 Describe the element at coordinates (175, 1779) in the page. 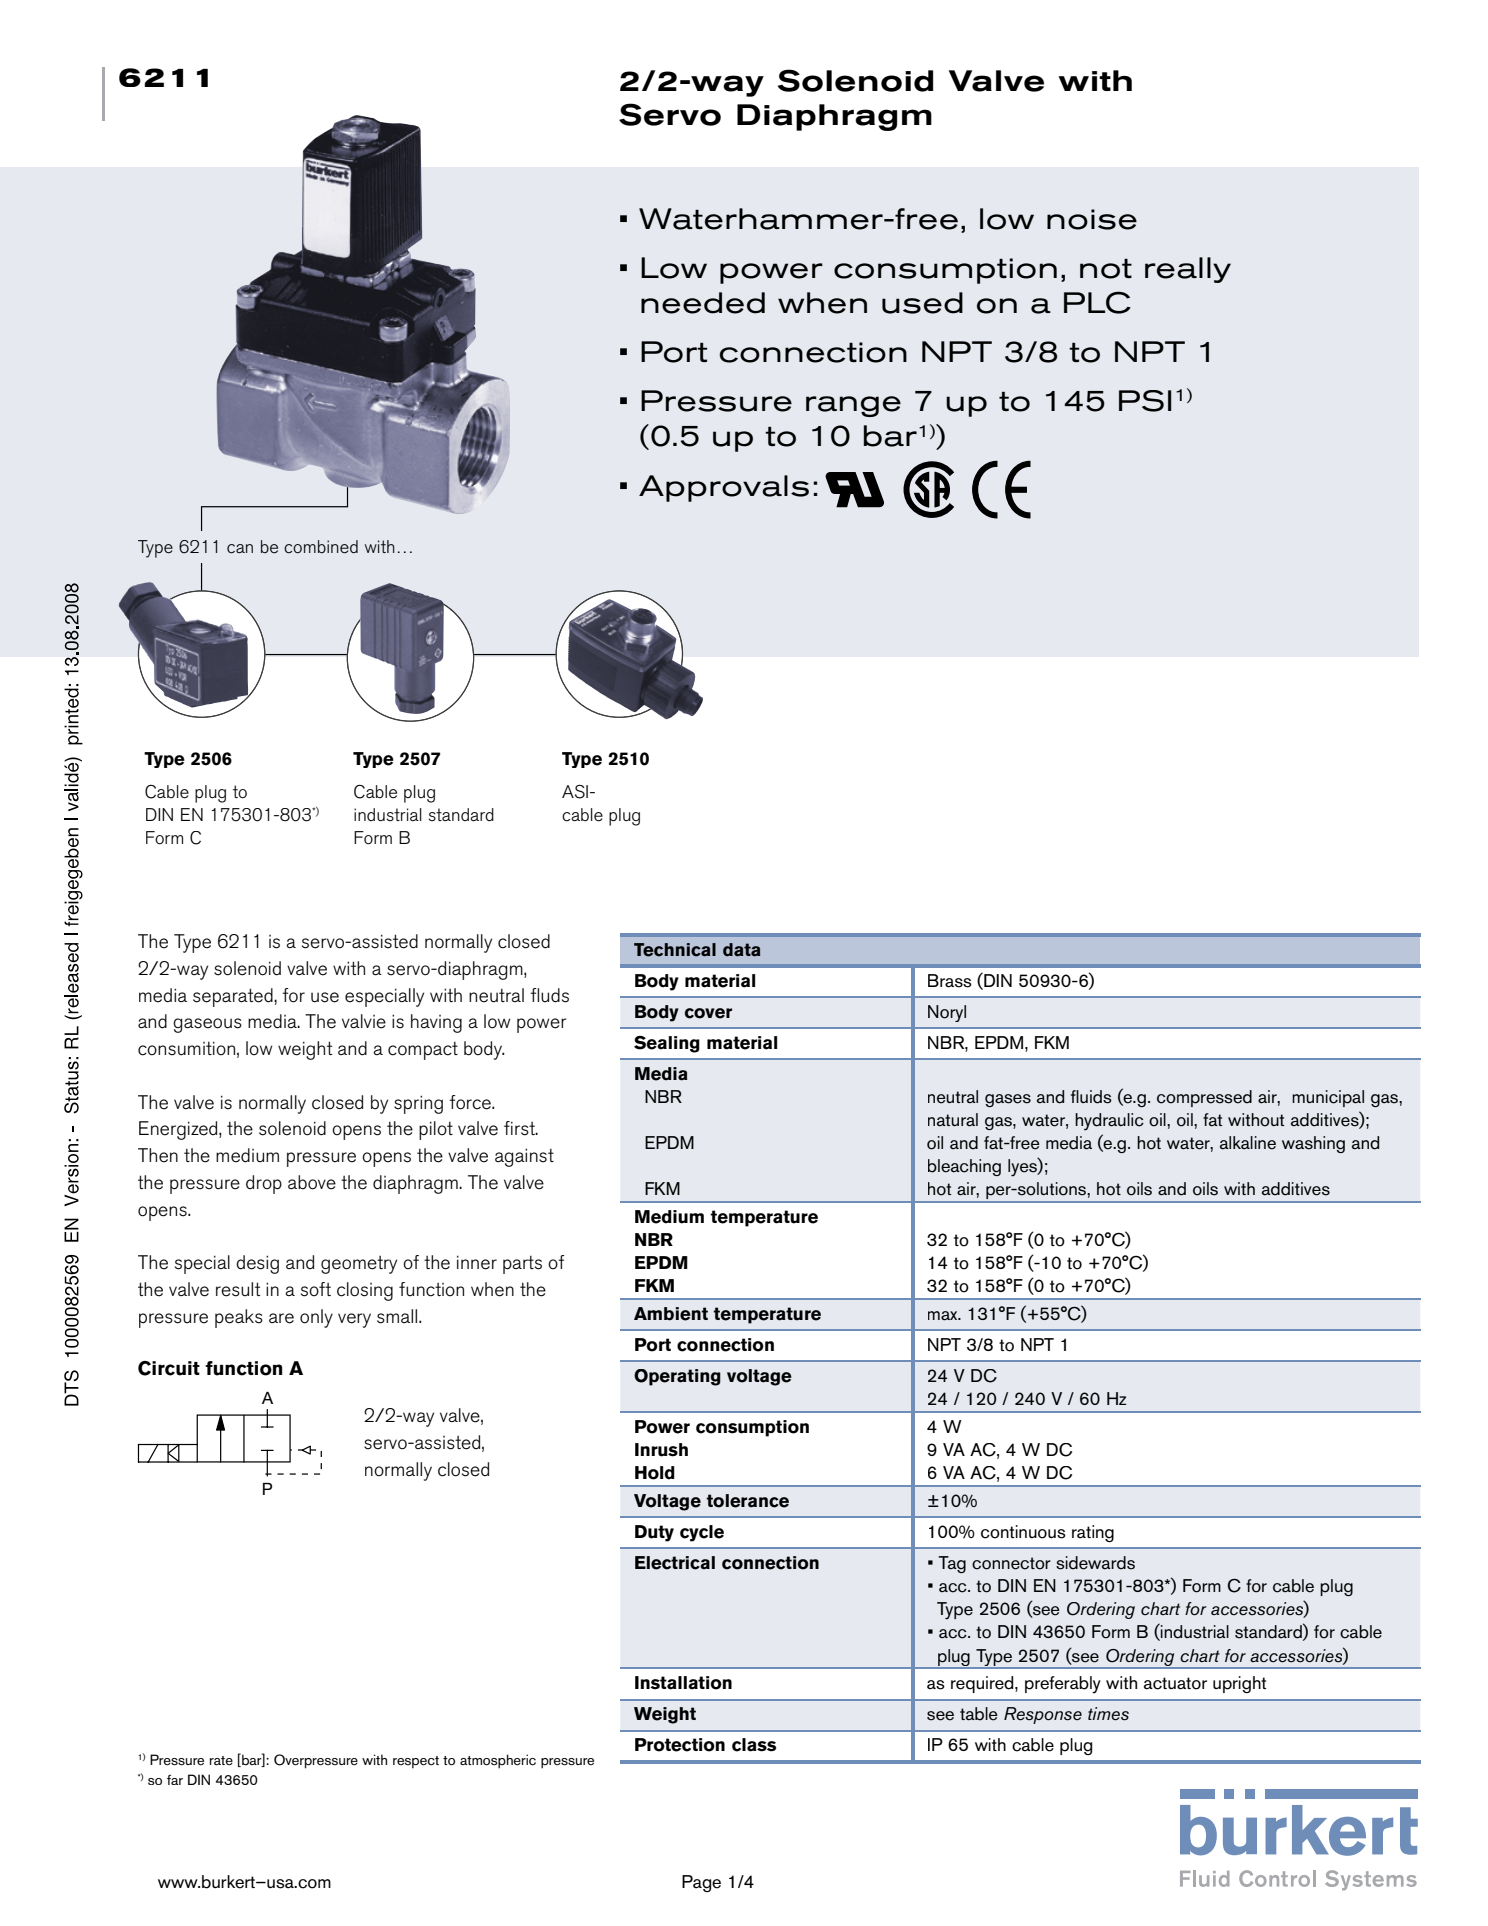

I see `far` at that location.
